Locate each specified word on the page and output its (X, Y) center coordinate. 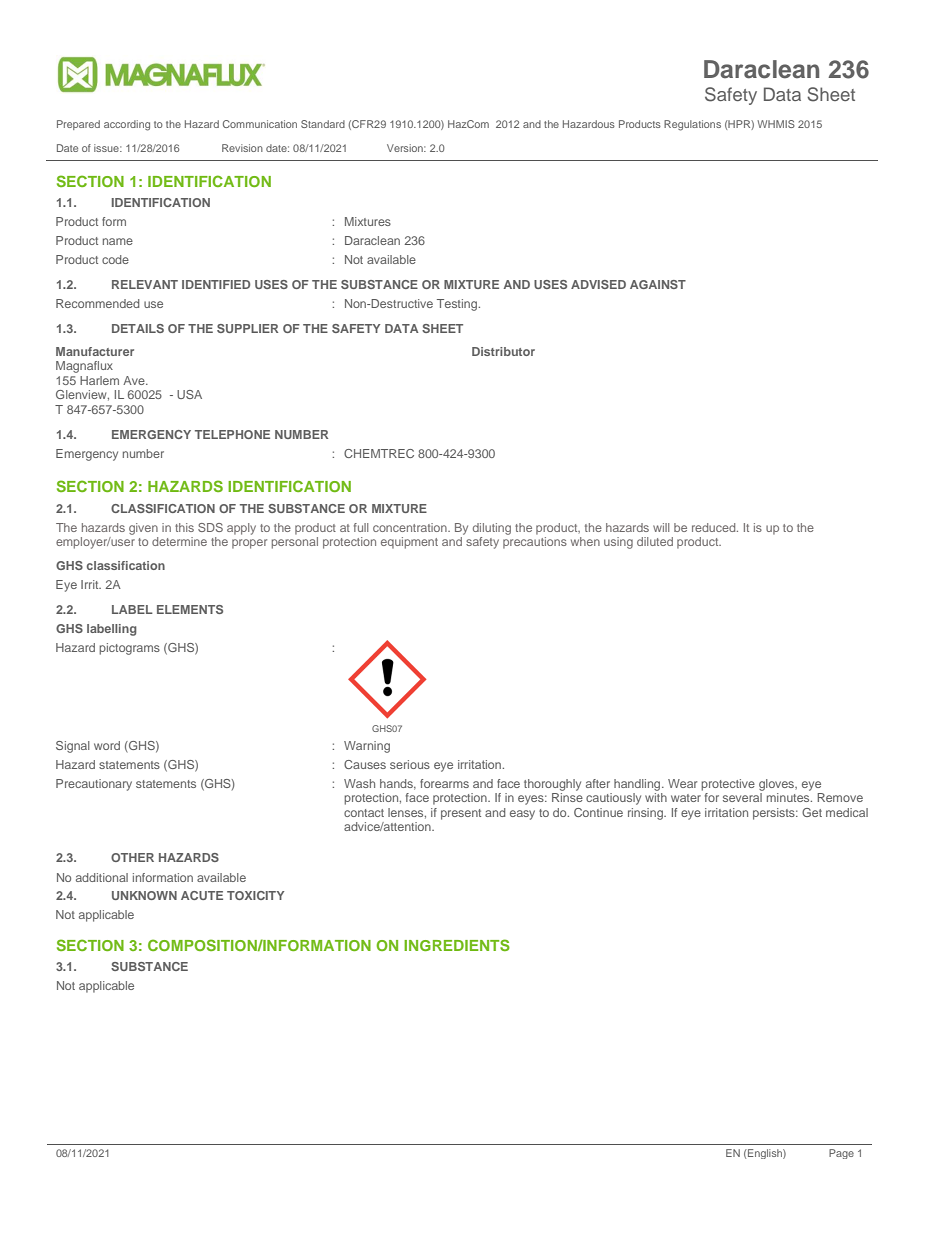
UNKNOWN (144, 895)
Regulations (692, 125)
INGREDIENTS (457, 945)
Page (841, 1154)
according (127, 125)
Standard (323, 124)
